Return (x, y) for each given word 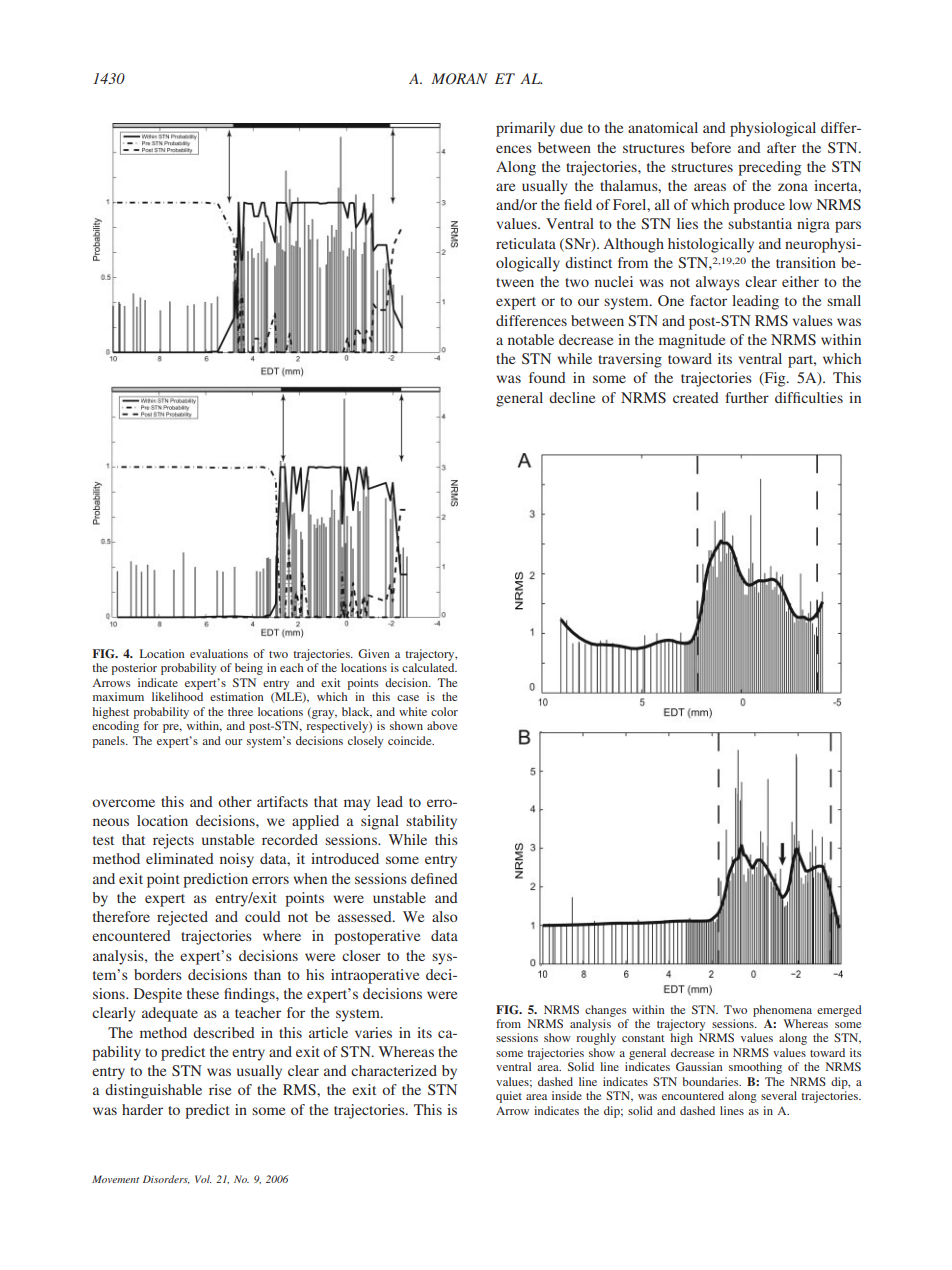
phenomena (782, 1011)
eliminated (180, 858)
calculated (429, 667)
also (445, 916)
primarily (525, 129)
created (696, 397)
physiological (773, 129)
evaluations (219, 653)
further (747, 397)
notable (531, 339)
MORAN (459, 79)
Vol (203, 1179)
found (547, 377)
